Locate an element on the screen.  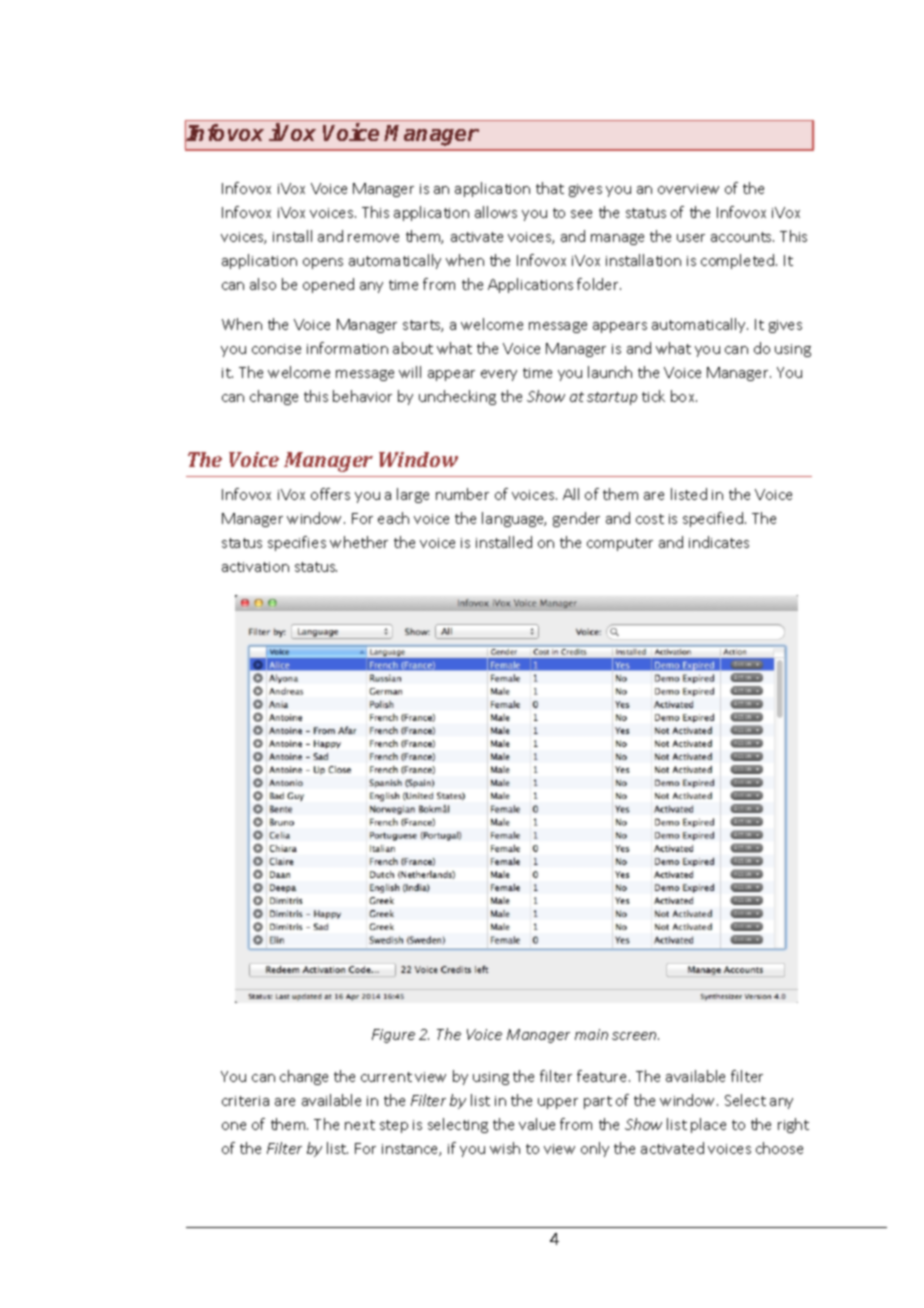
accounts is located at coordinates (742, 237).
